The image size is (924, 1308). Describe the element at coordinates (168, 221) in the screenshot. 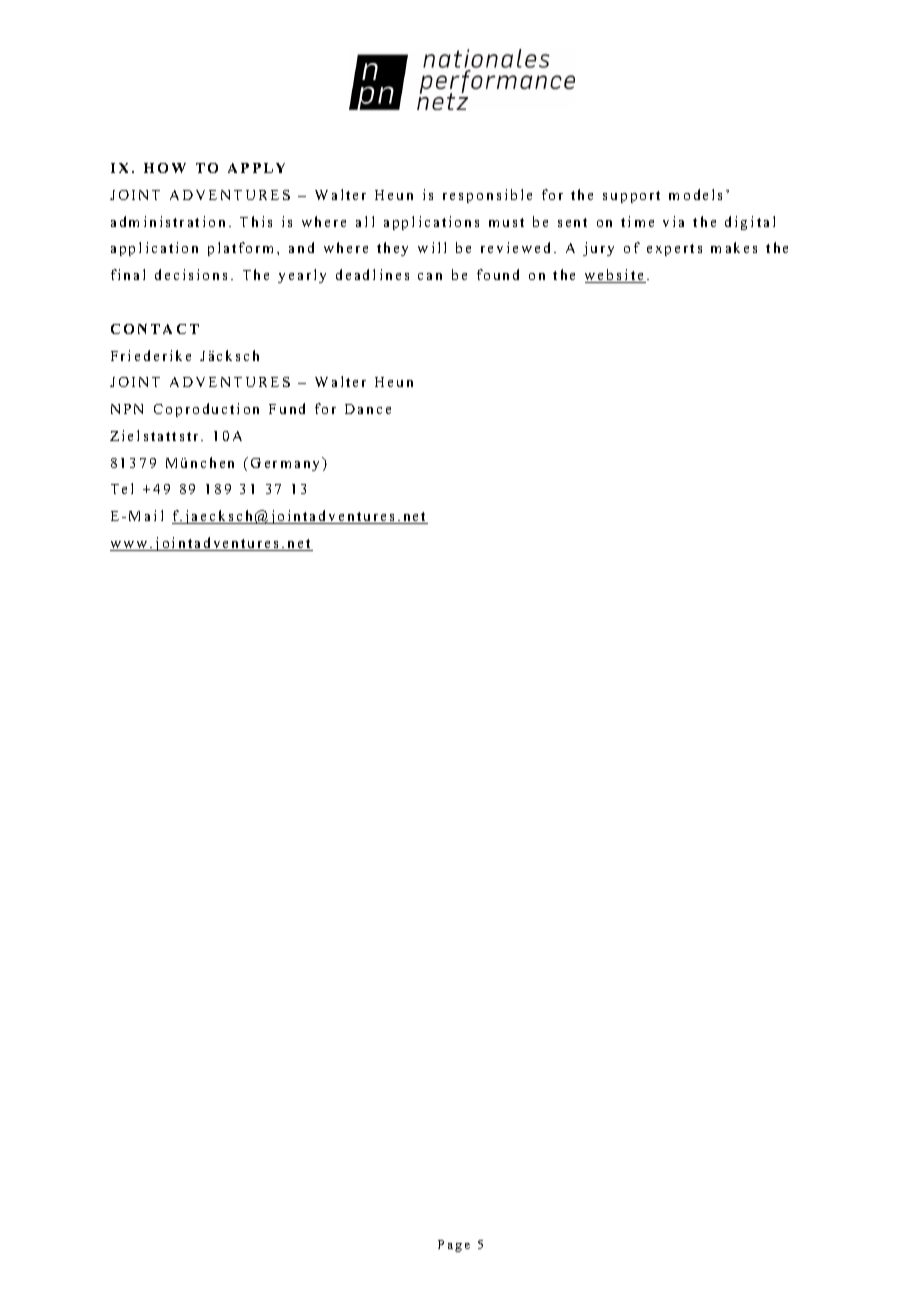

I see `administration` at that location.
